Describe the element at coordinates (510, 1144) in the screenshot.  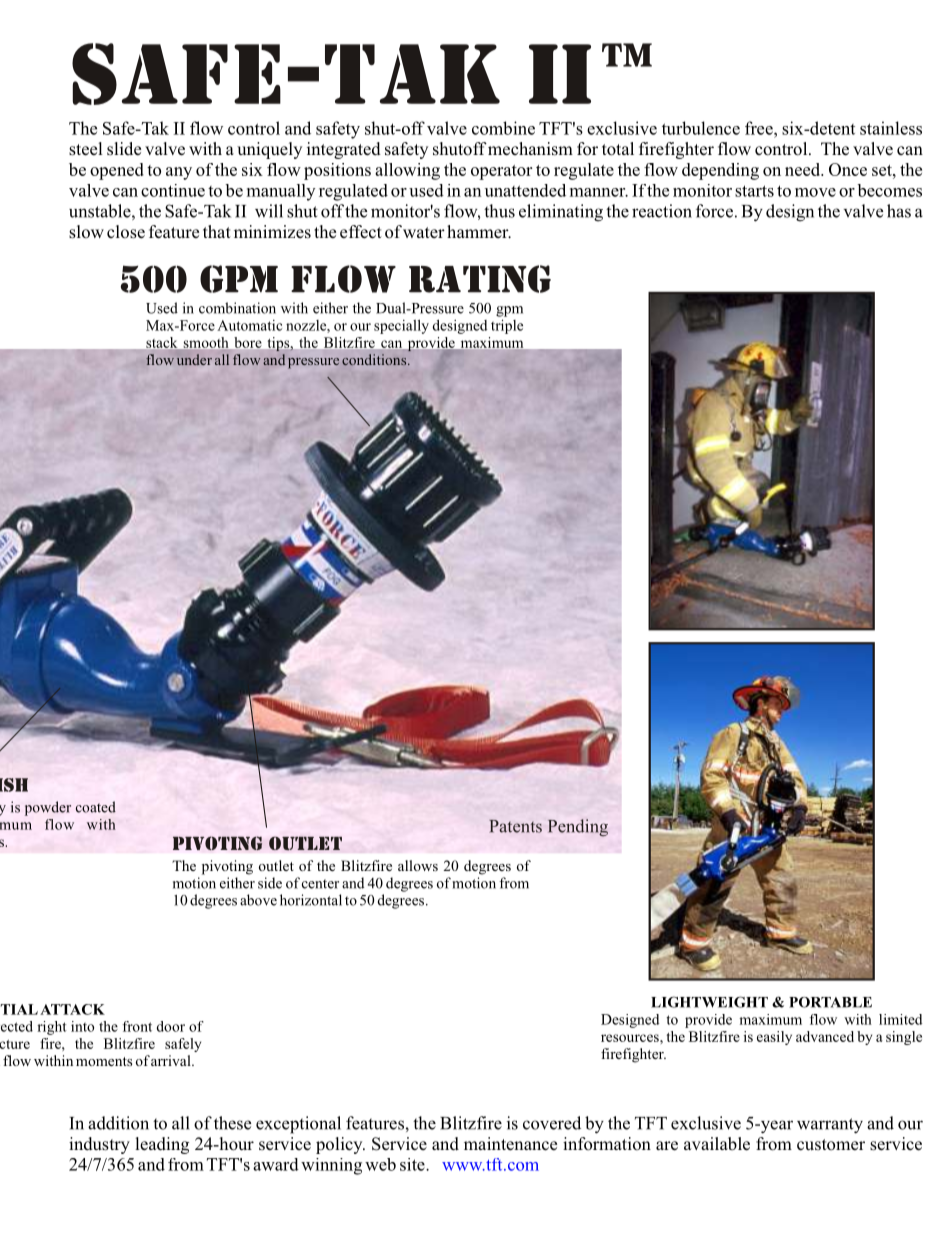
I see `maintenance` at that location.
